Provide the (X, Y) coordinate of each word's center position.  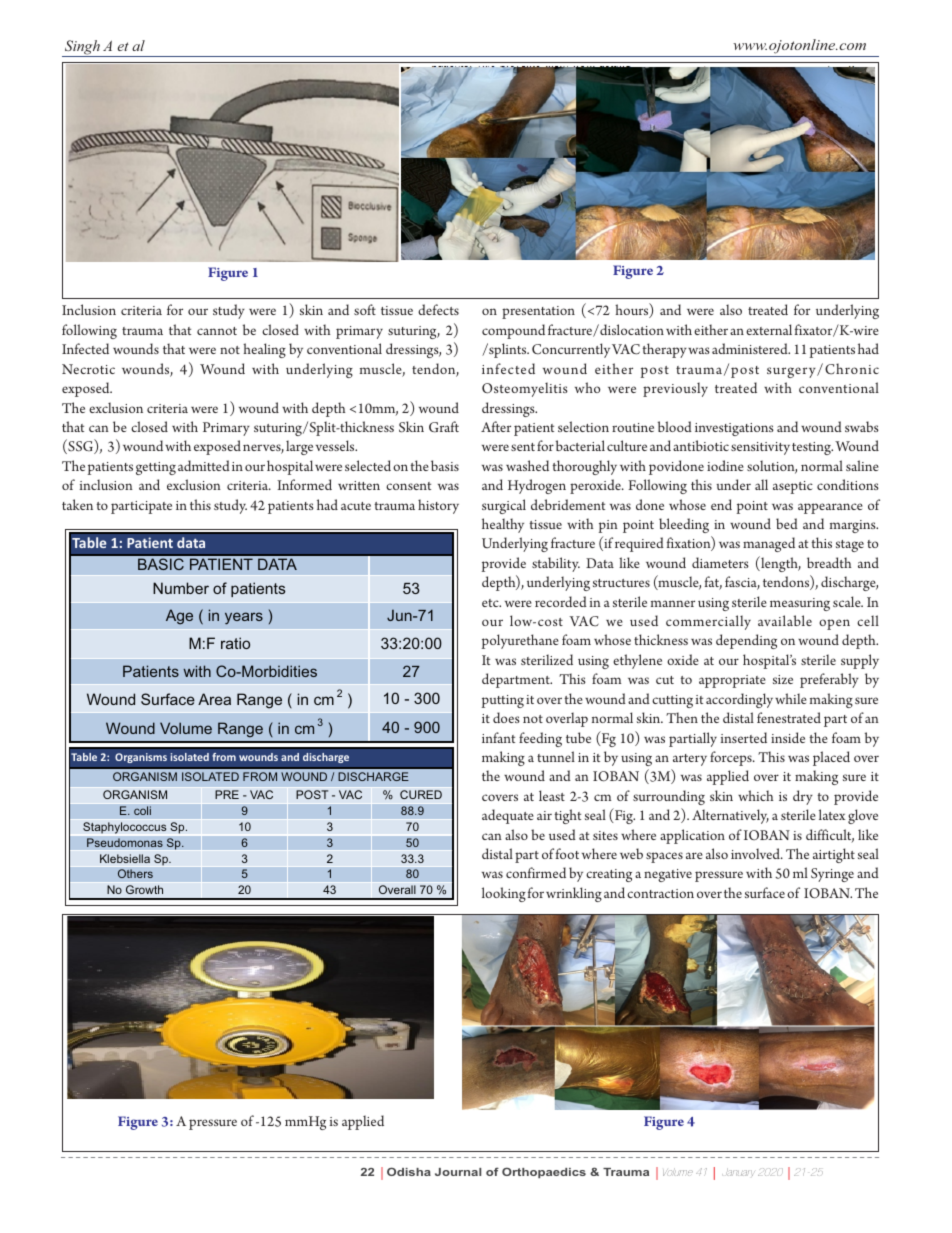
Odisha (409, 1171)
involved (757, 853)
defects (438, 309)
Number (181, 588)
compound (513, 331)
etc (491, 603)
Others (135, 874)
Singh (82, 48)
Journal (458, 1172)
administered (751, 348)
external (769, 329)
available (785, 620)
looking (504, 894)
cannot (217, 331)
